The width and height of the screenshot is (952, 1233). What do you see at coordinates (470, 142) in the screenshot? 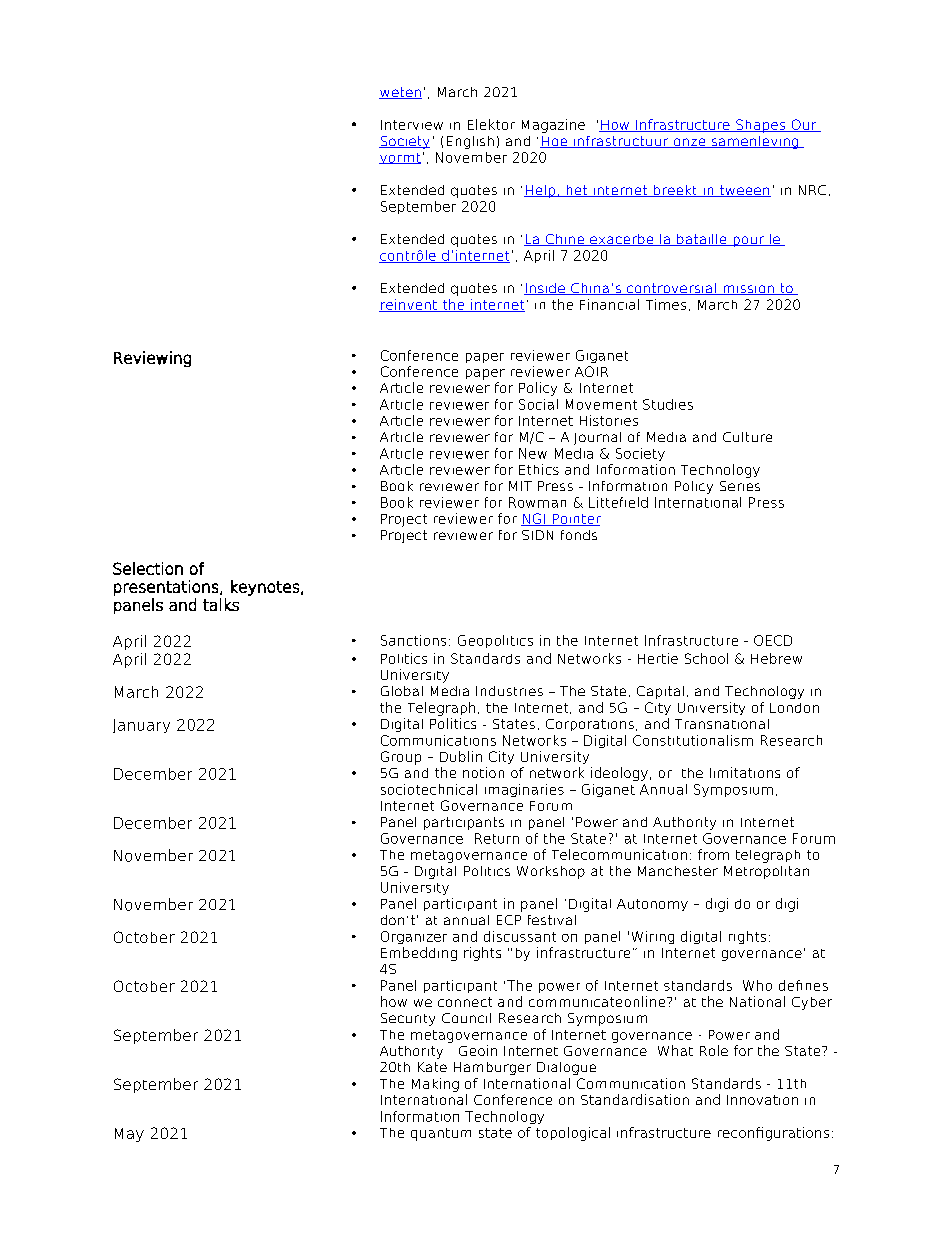
I see `English` at bounding box center [470, 142].
